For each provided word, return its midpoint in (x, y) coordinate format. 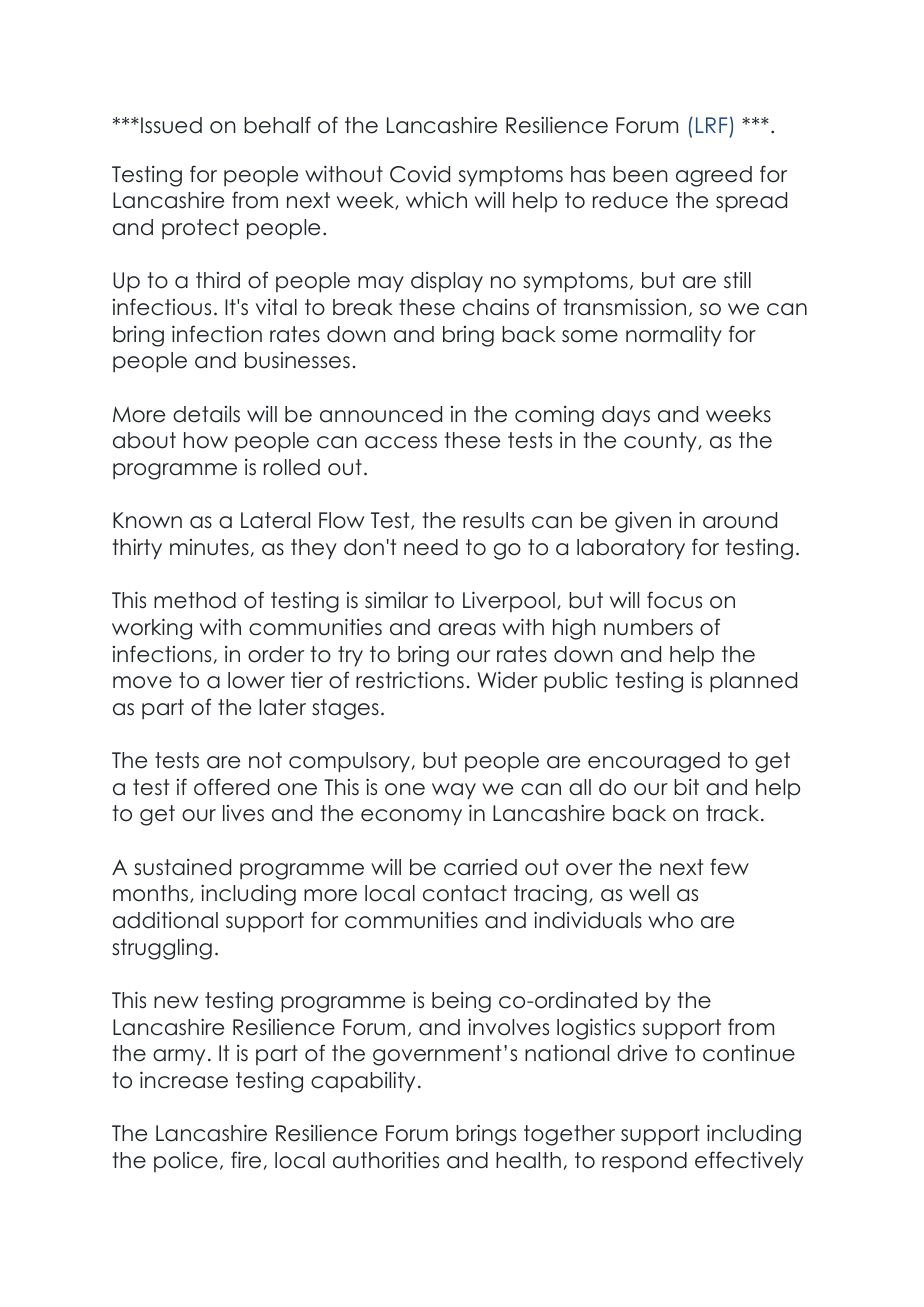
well (649, 893)
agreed (714, 176)
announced (381, 414)
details (206, 414)
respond (644, 1162)
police (186, 1162)
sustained (182, 867)
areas (467, 629)
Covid (420, 174)
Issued (171, 125)
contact (465, 893)
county (661, 442)
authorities (386, 1160)
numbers (648, 627)
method (195, 600)
